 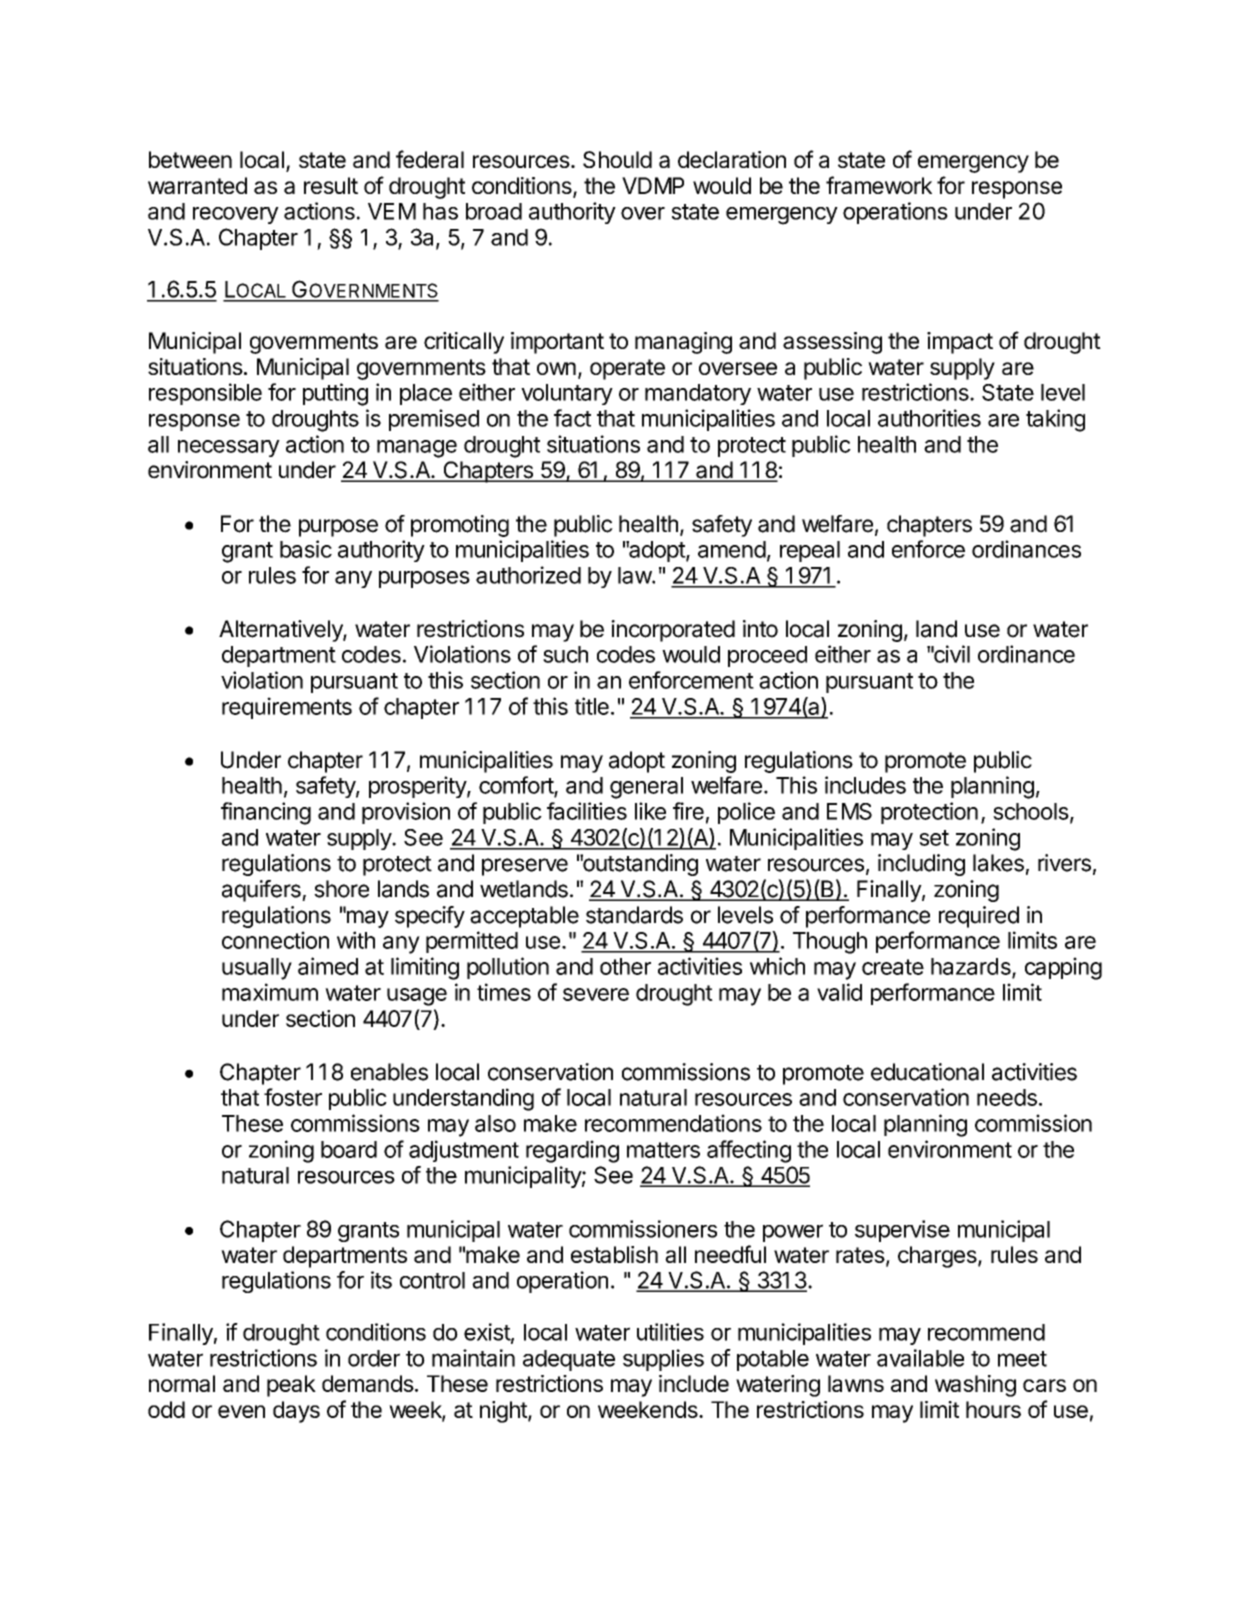 What do you see at coordinates (291, 1386) in the page?
I see `peak` at bounding box center [291, 1386].
